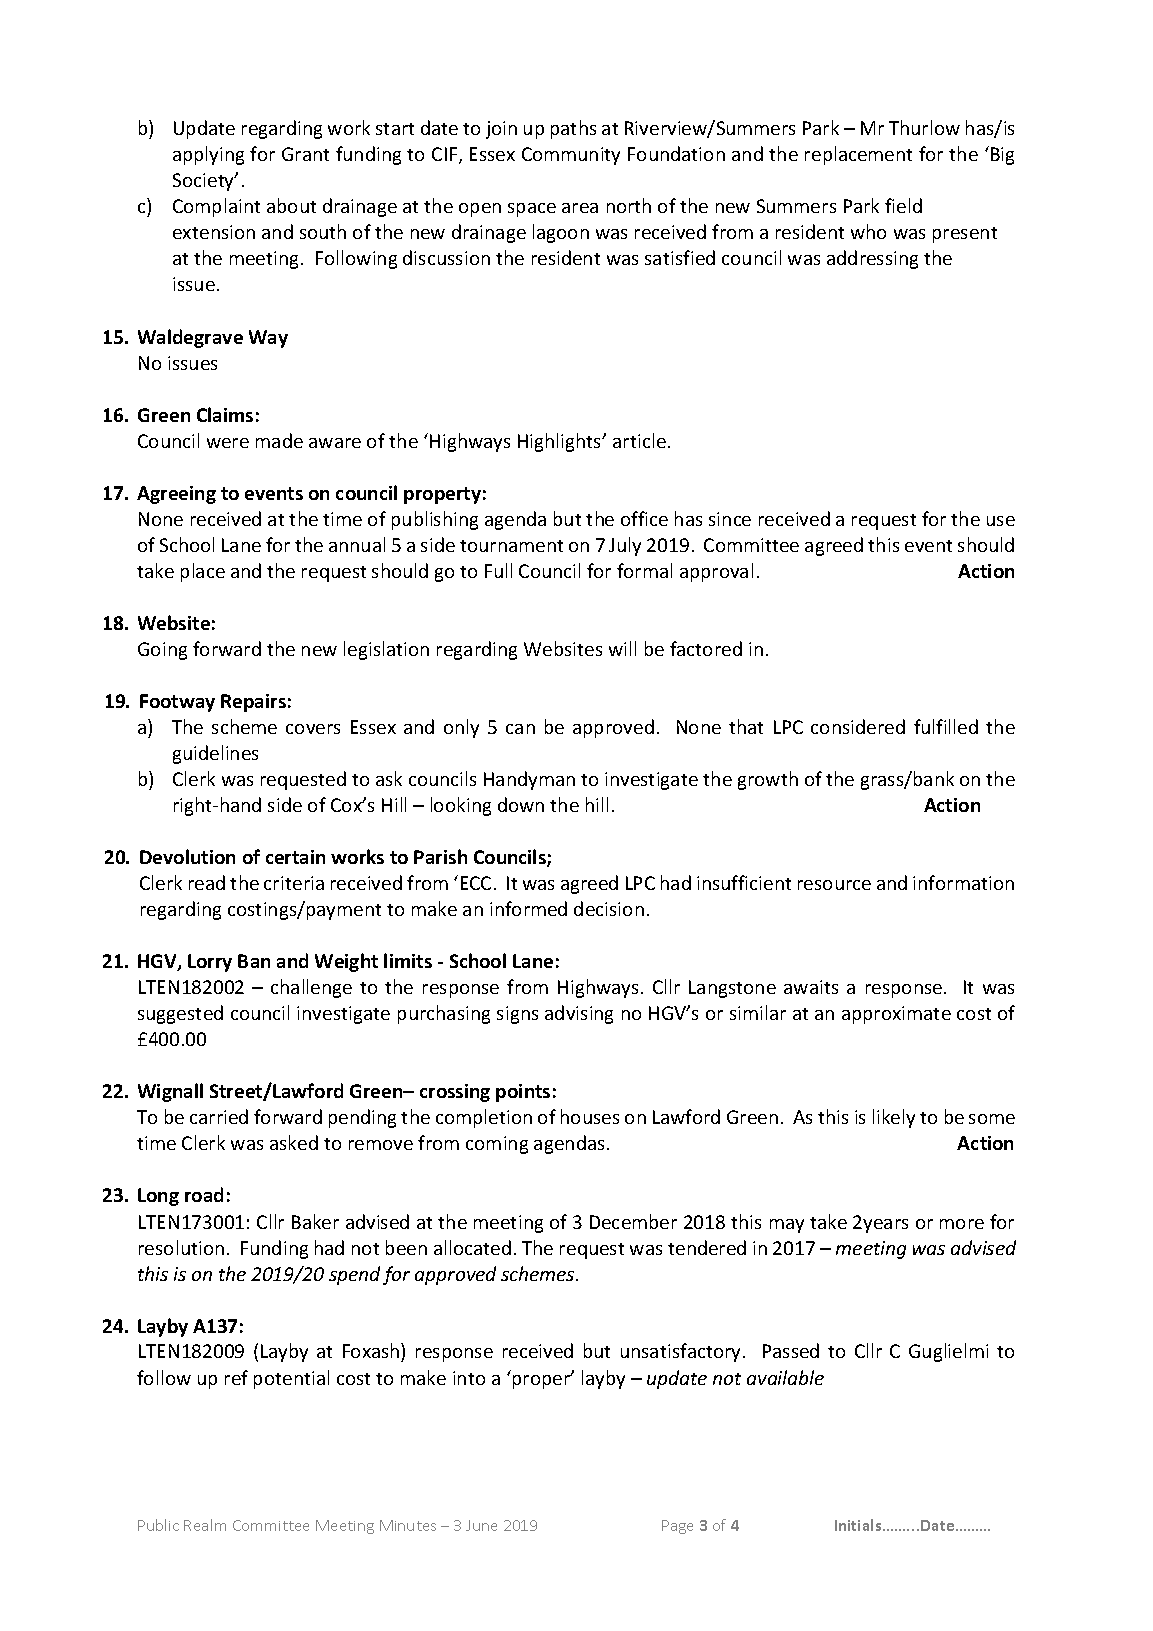 Image resolution: width=1153 pixels, height=1631 pixels. What do you see at coordinates (253, 703) in the screenshot?
I see `Repairs` at bounding box center [253, 703].
